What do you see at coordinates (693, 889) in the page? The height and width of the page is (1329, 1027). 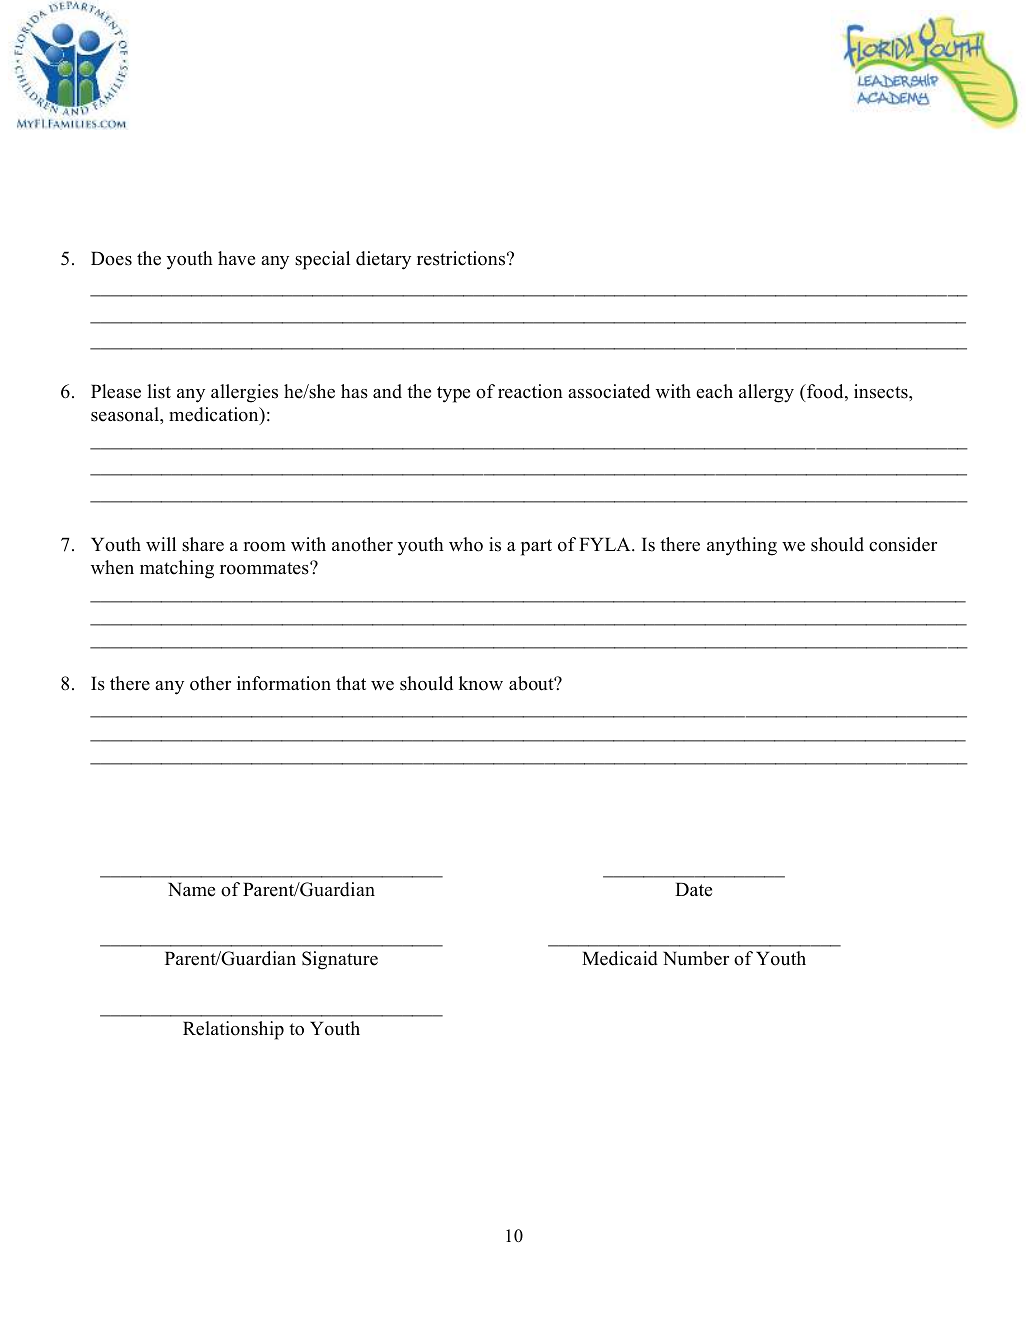 I see `Date` at bounding box center [693, 889].
